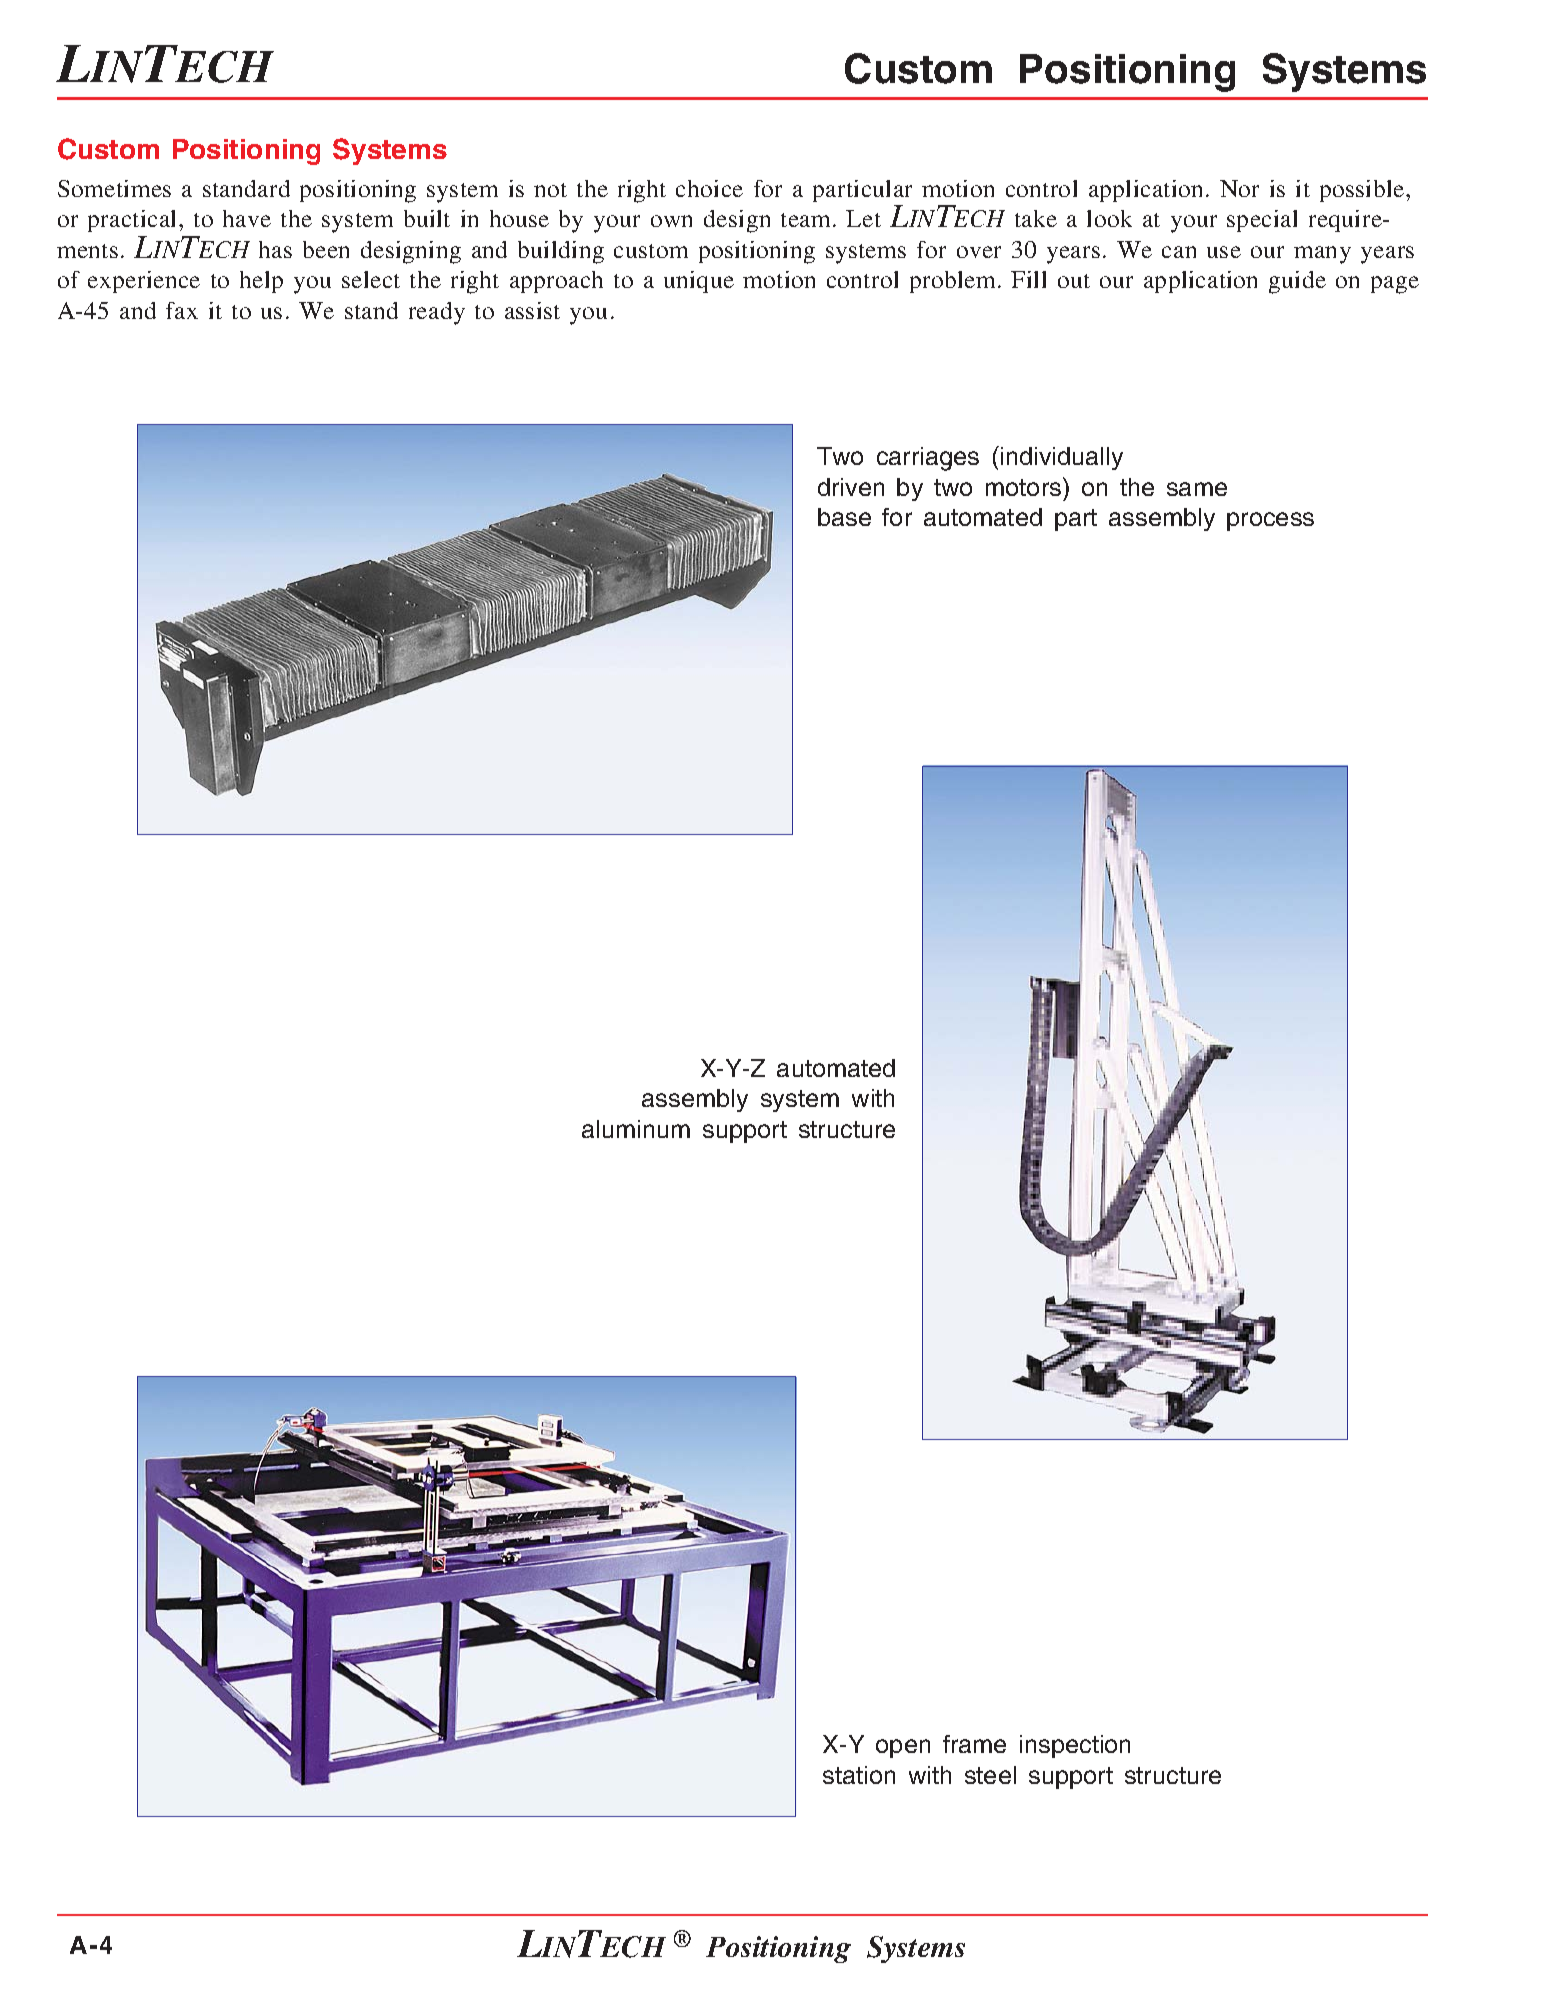 The height and width of the image is (2011, 1554). What do you see at coordinates (1262, 221) in the image?
I see `special` at bounding box center [1262, 221].
